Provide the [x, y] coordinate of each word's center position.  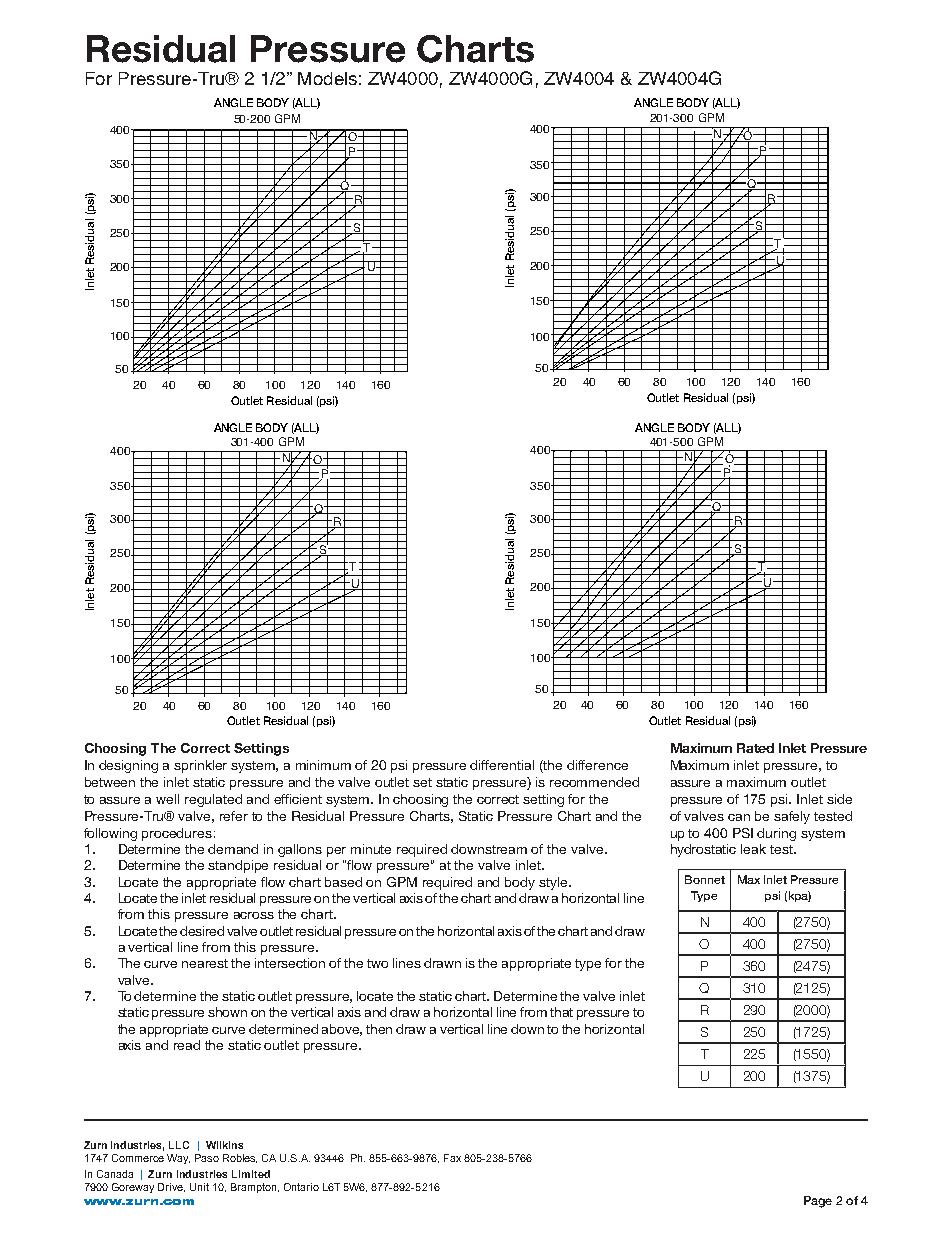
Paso [207, 1158]
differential [502, 765]
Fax [452, 1158]
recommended [594, 782]
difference [597, 765]
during [776, 834]
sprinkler [200, 766]
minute [371, 849]
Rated [755, 748]
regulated [213, 800]
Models [327, 78]
